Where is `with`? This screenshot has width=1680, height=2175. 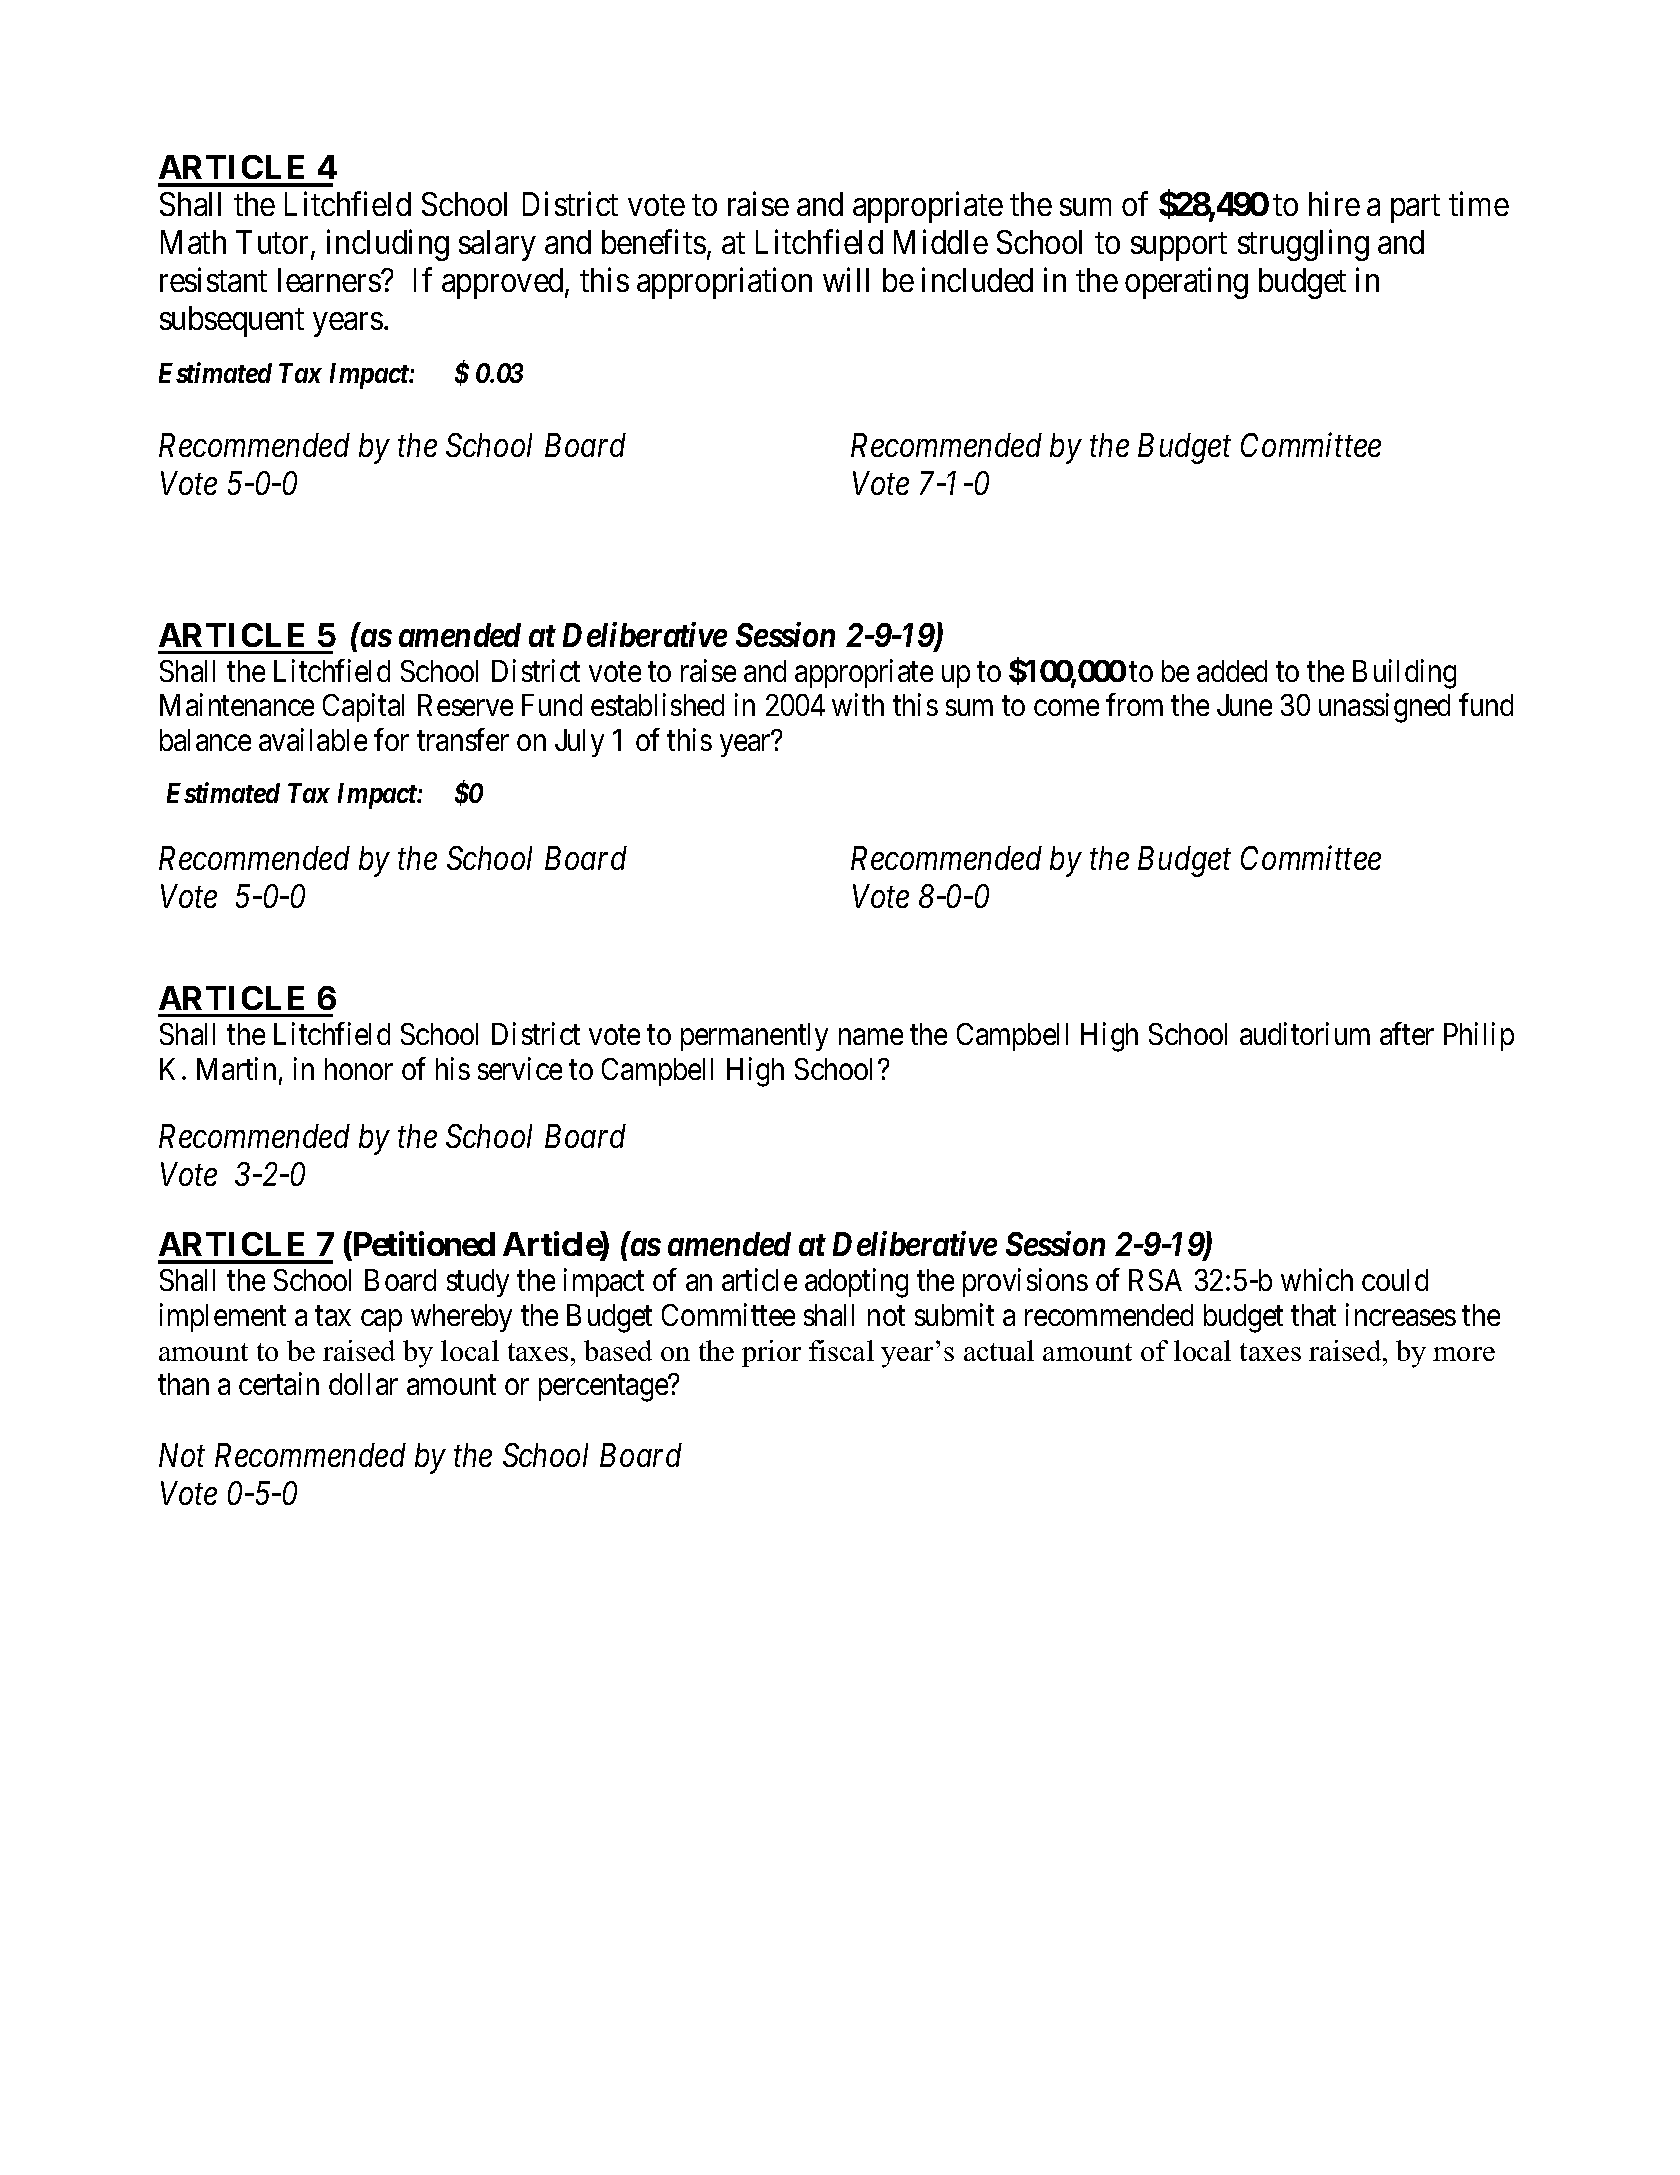 with is located at coordinates (858, 705).
